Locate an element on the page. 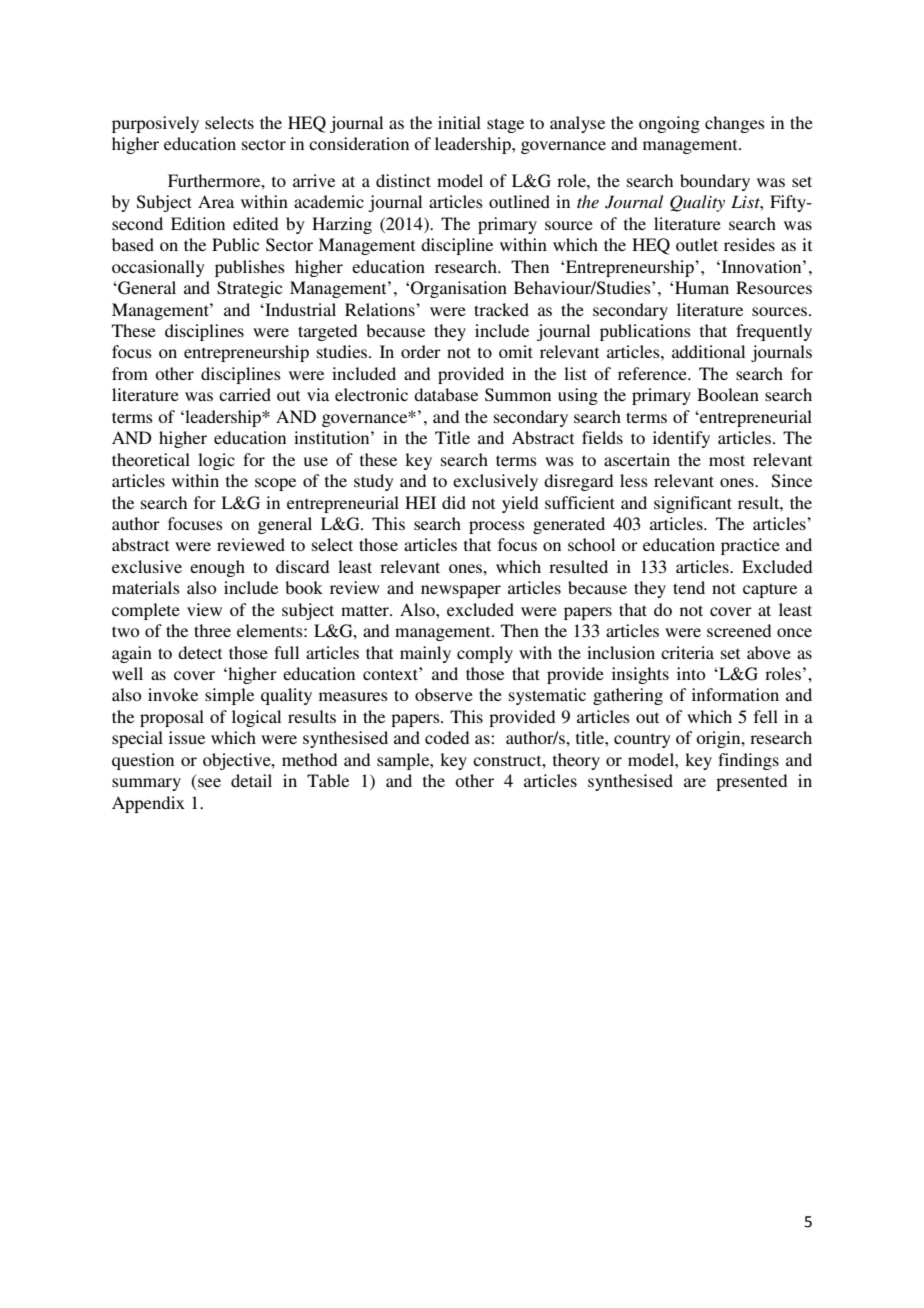 The image size is (924, 1308). enough is located at coordinates (217, 568).
